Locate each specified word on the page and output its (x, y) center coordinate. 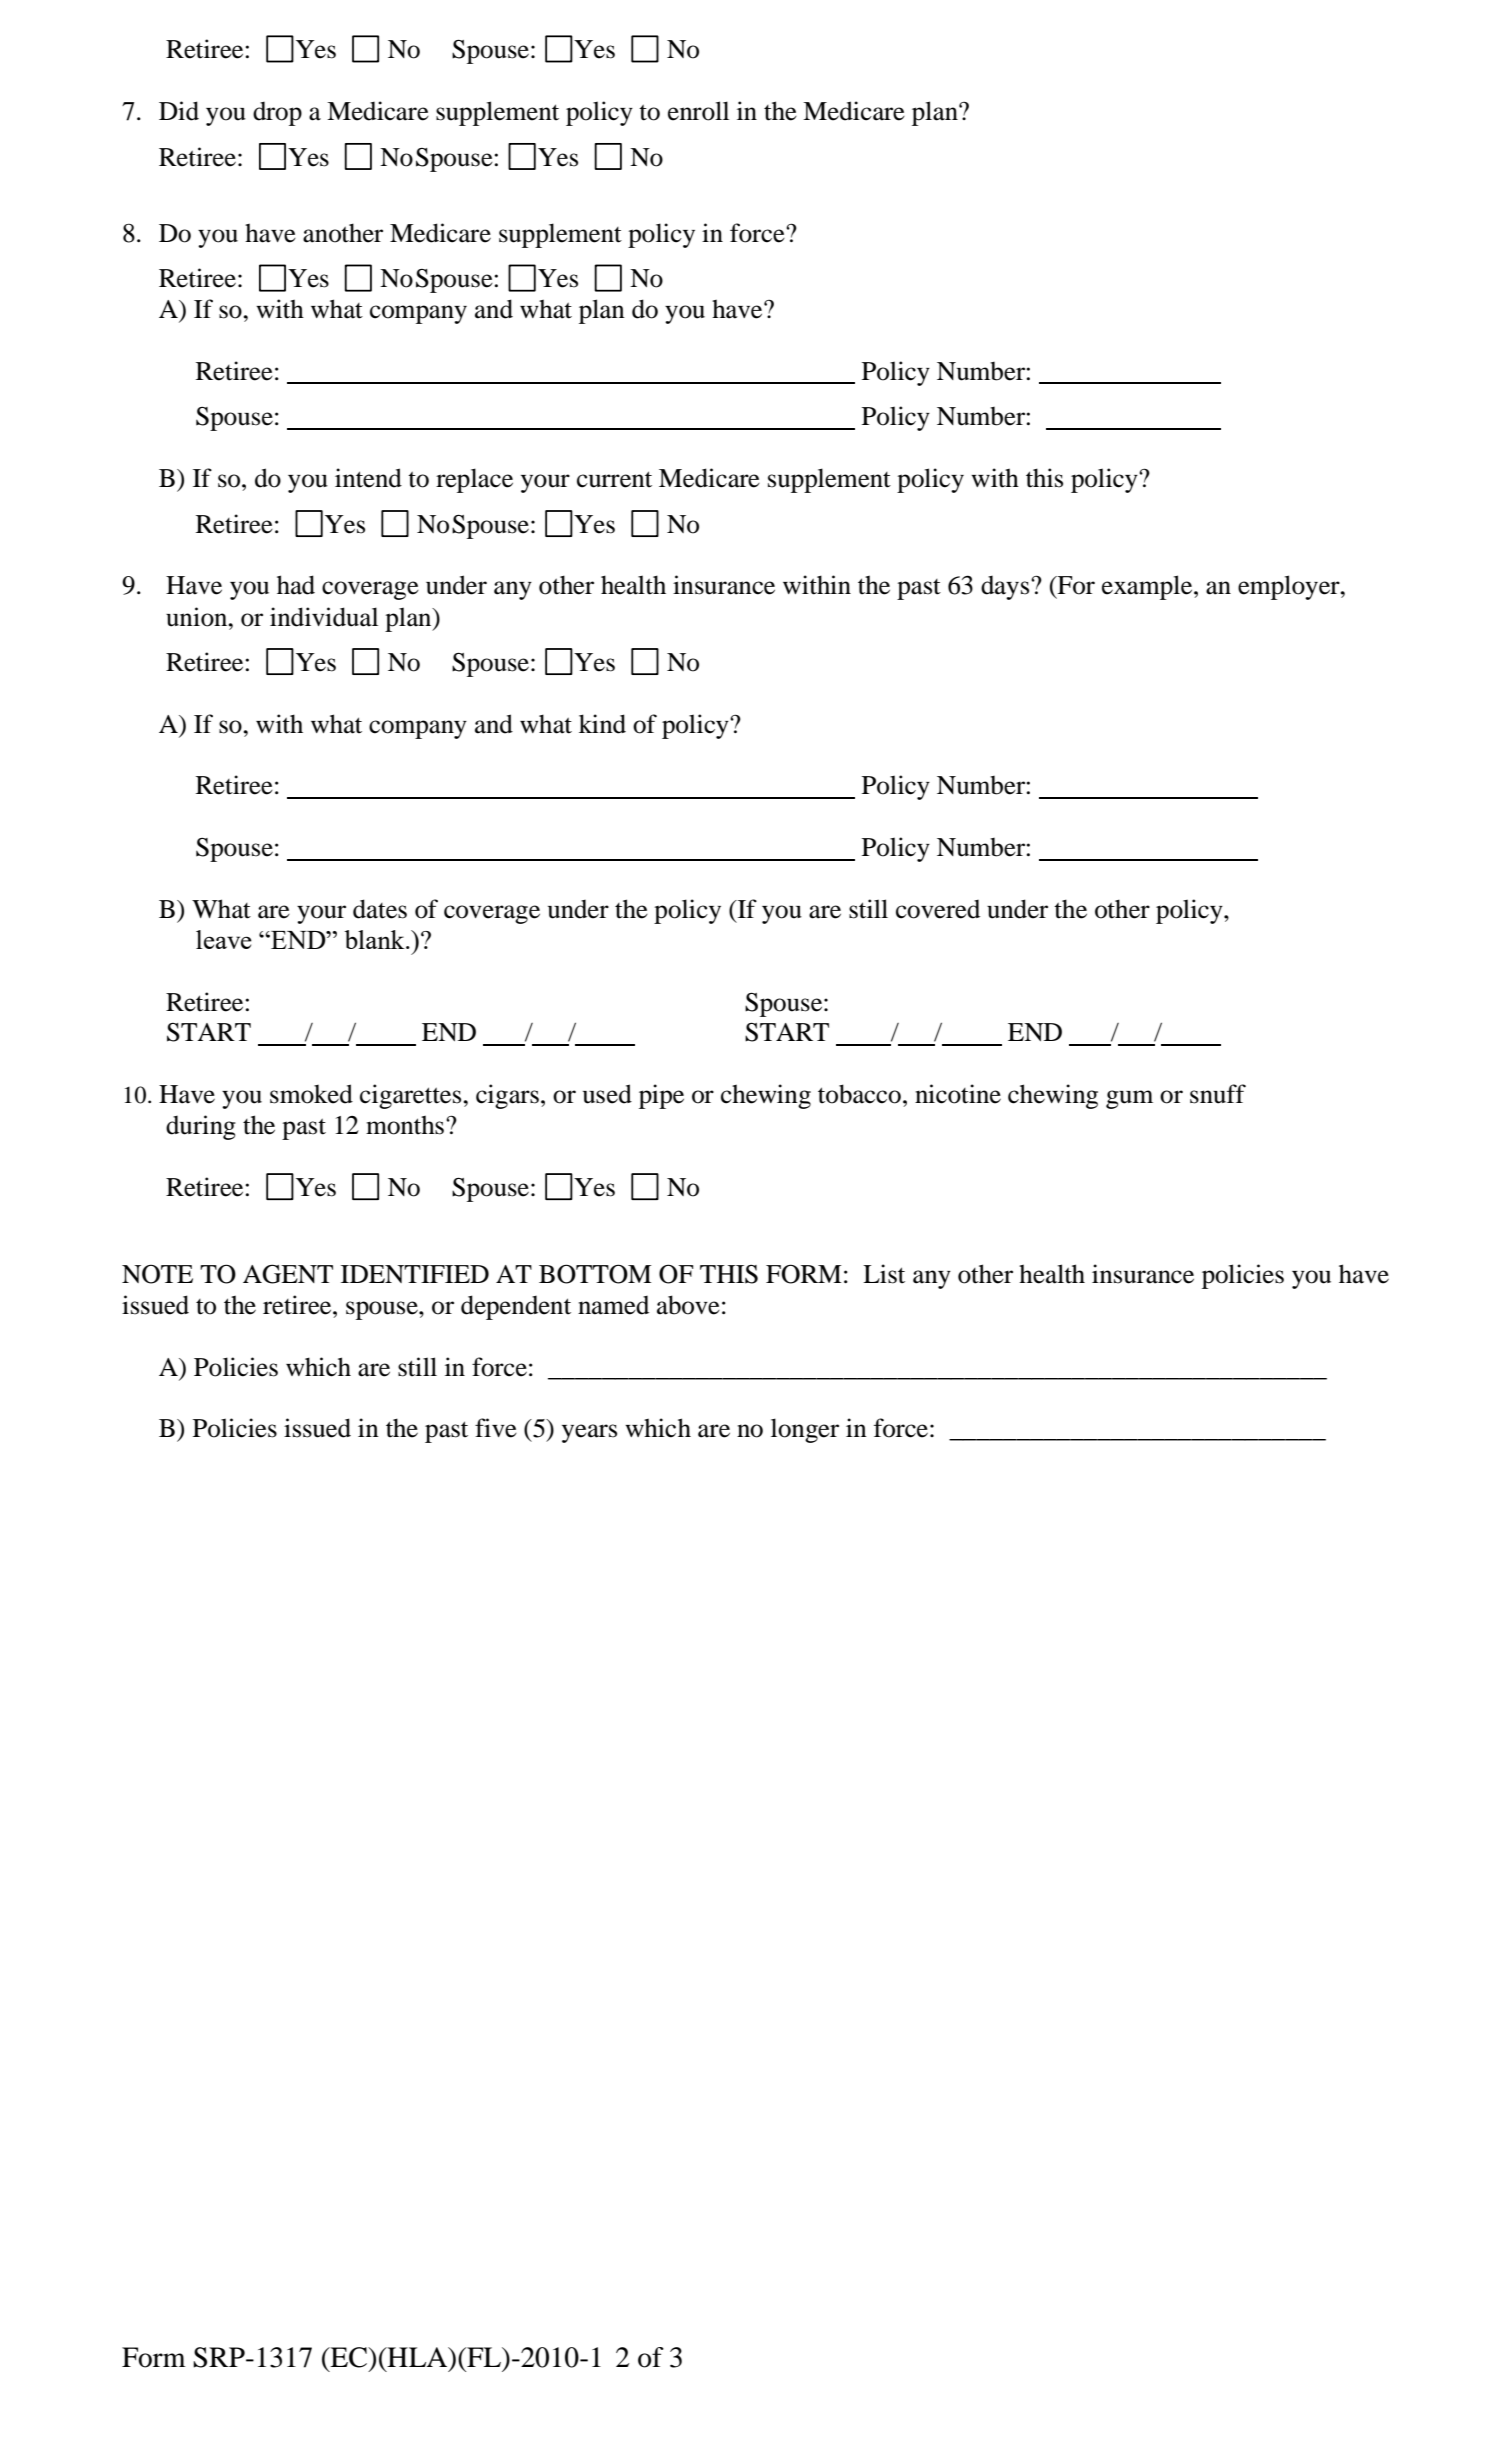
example (1148, 587)
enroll (698, 111)
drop (277, 114)
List (884, 1274)
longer (805, 1430)
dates (380, 909)
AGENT (288, 1274)
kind (602, 724)
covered (938, 909)
